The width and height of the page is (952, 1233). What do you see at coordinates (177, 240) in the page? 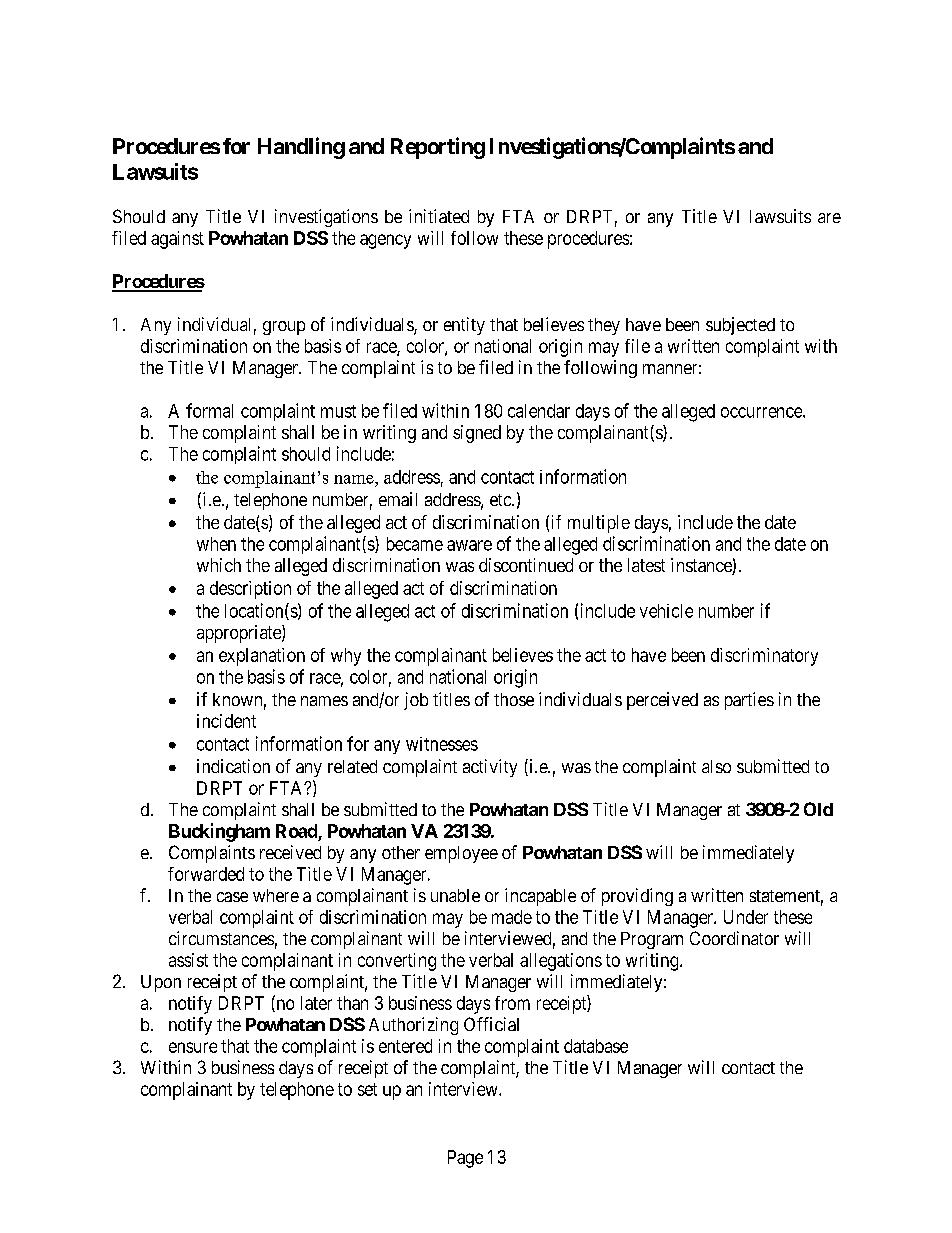
I see `against` at bounding box center [177, 240].
